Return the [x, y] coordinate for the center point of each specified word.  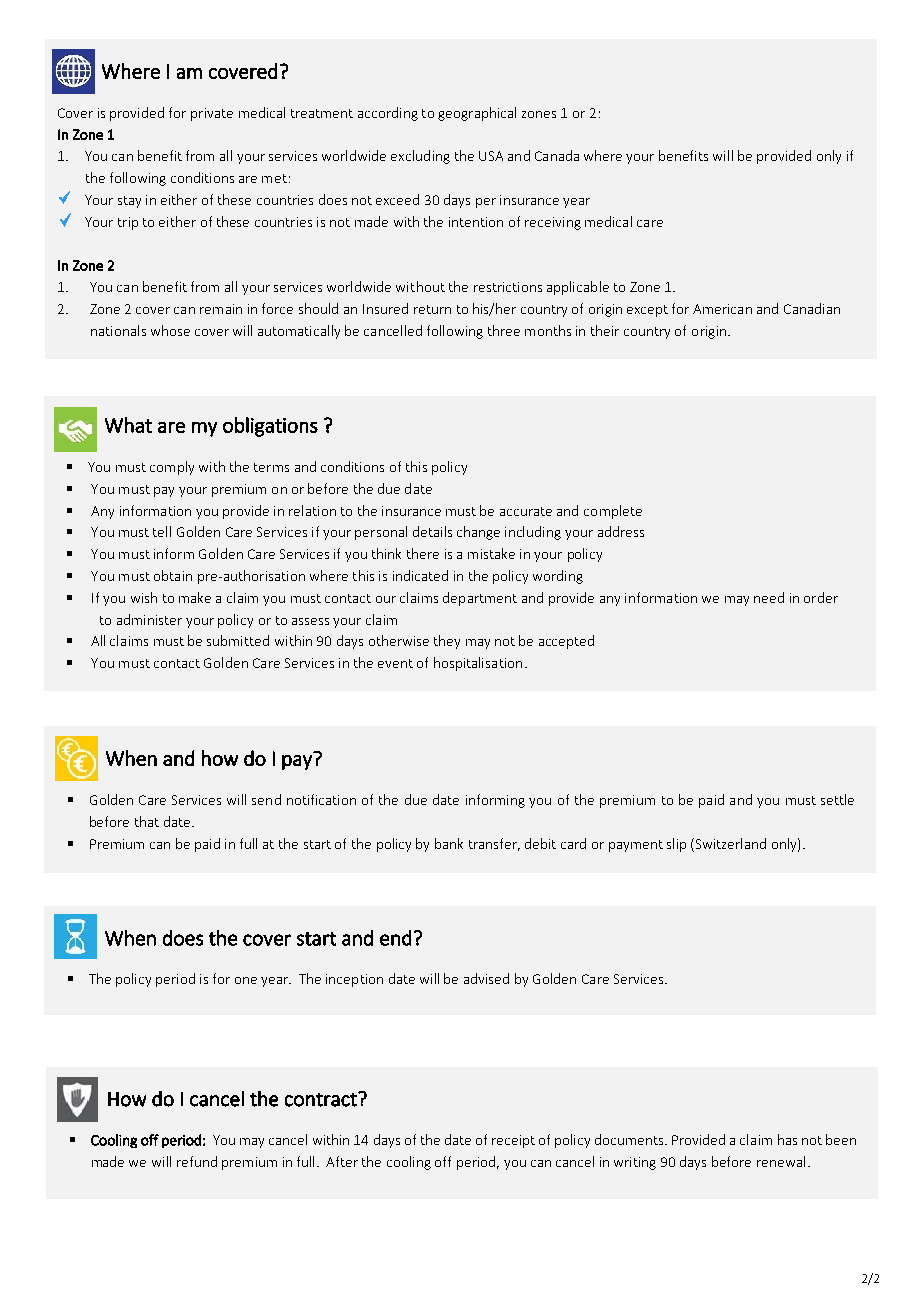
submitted [238, 640]
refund [197, 1161]
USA [491, 156]
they [447, 642]
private [212, 114]
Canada [557, 155]
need [769, 597]
